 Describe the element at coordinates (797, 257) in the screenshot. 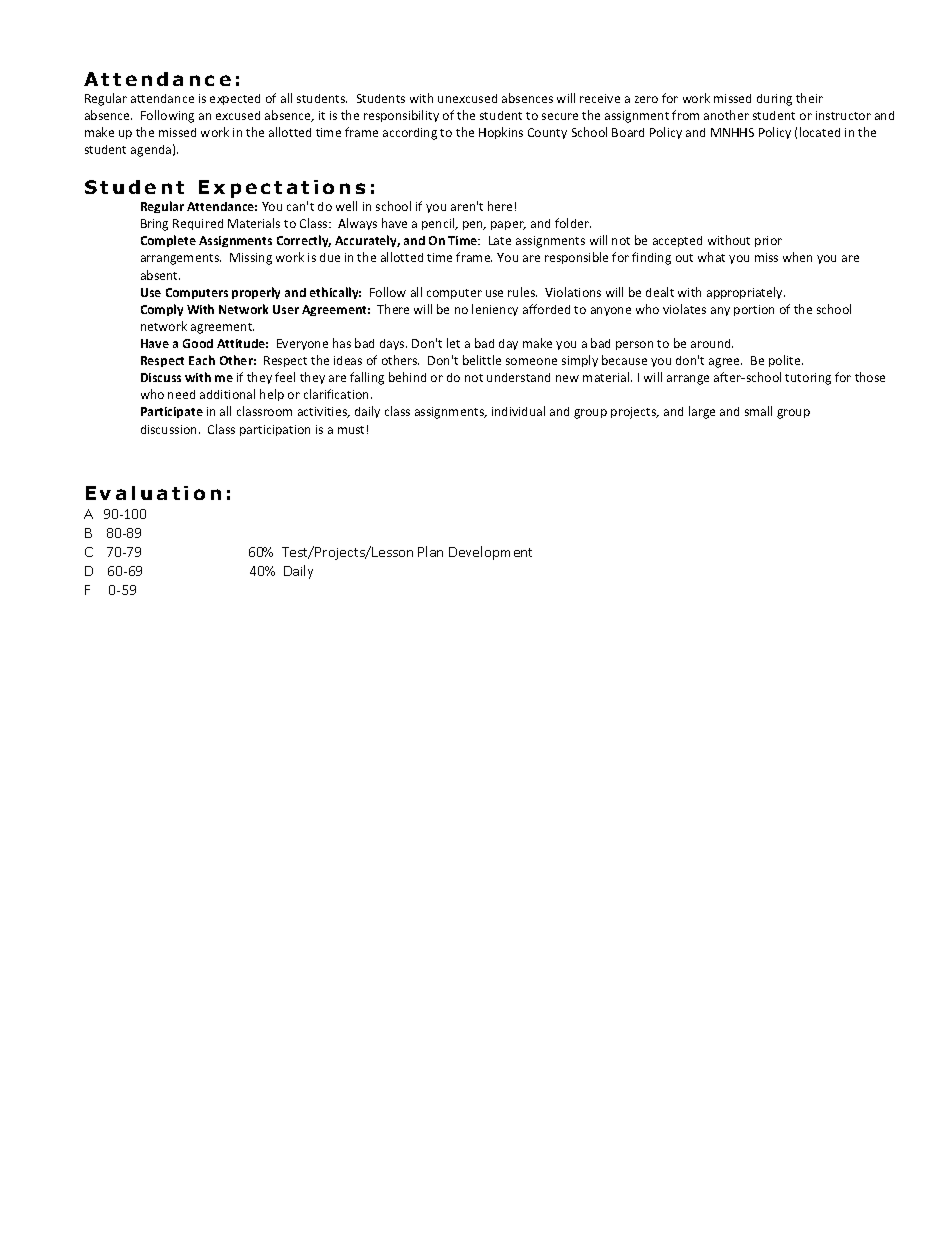

I see `when` at that location.
